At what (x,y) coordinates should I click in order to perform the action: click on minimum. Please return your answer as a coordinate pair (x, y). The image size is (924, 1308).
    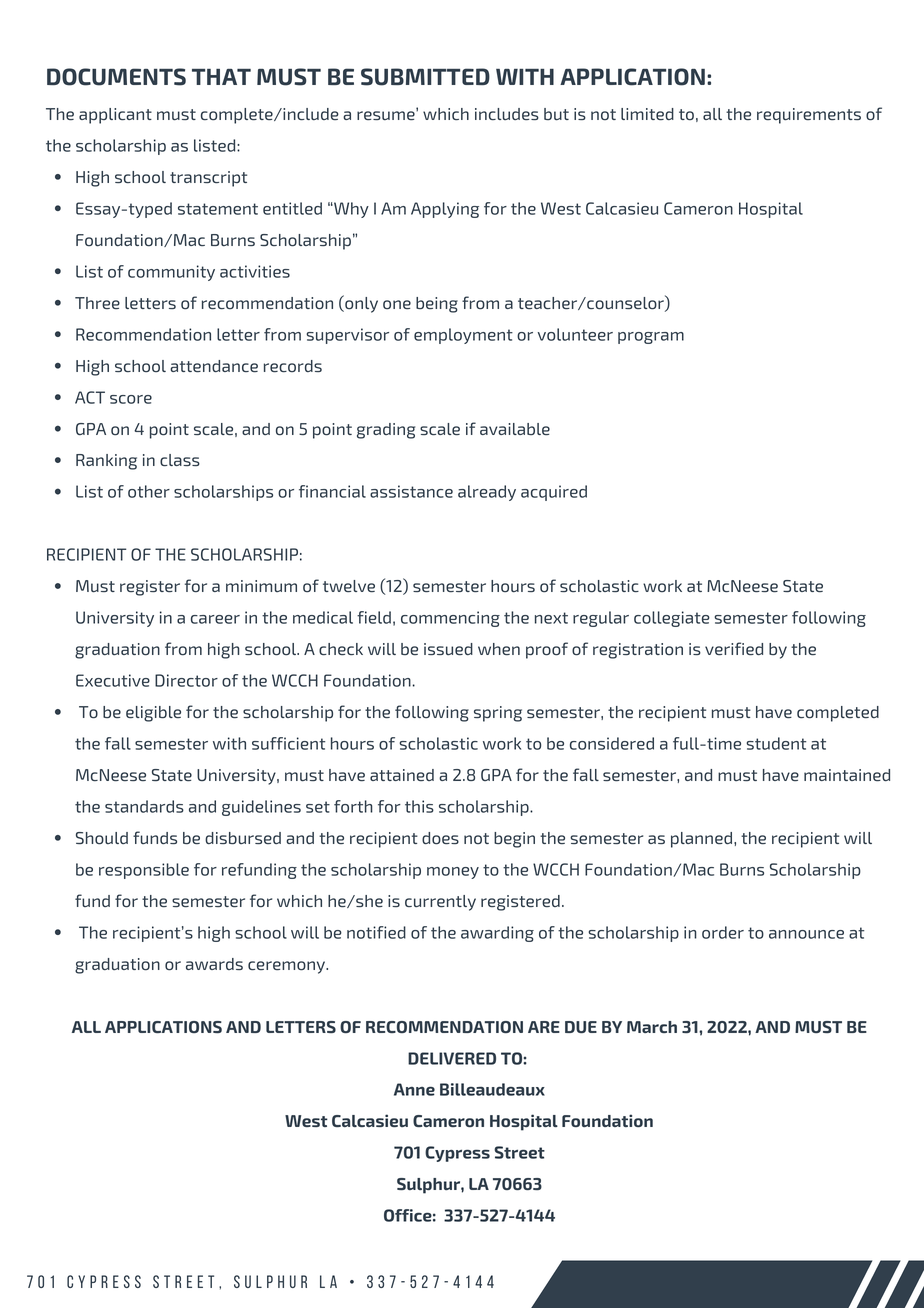
    Looking at the image, I should click on (261, 586).
